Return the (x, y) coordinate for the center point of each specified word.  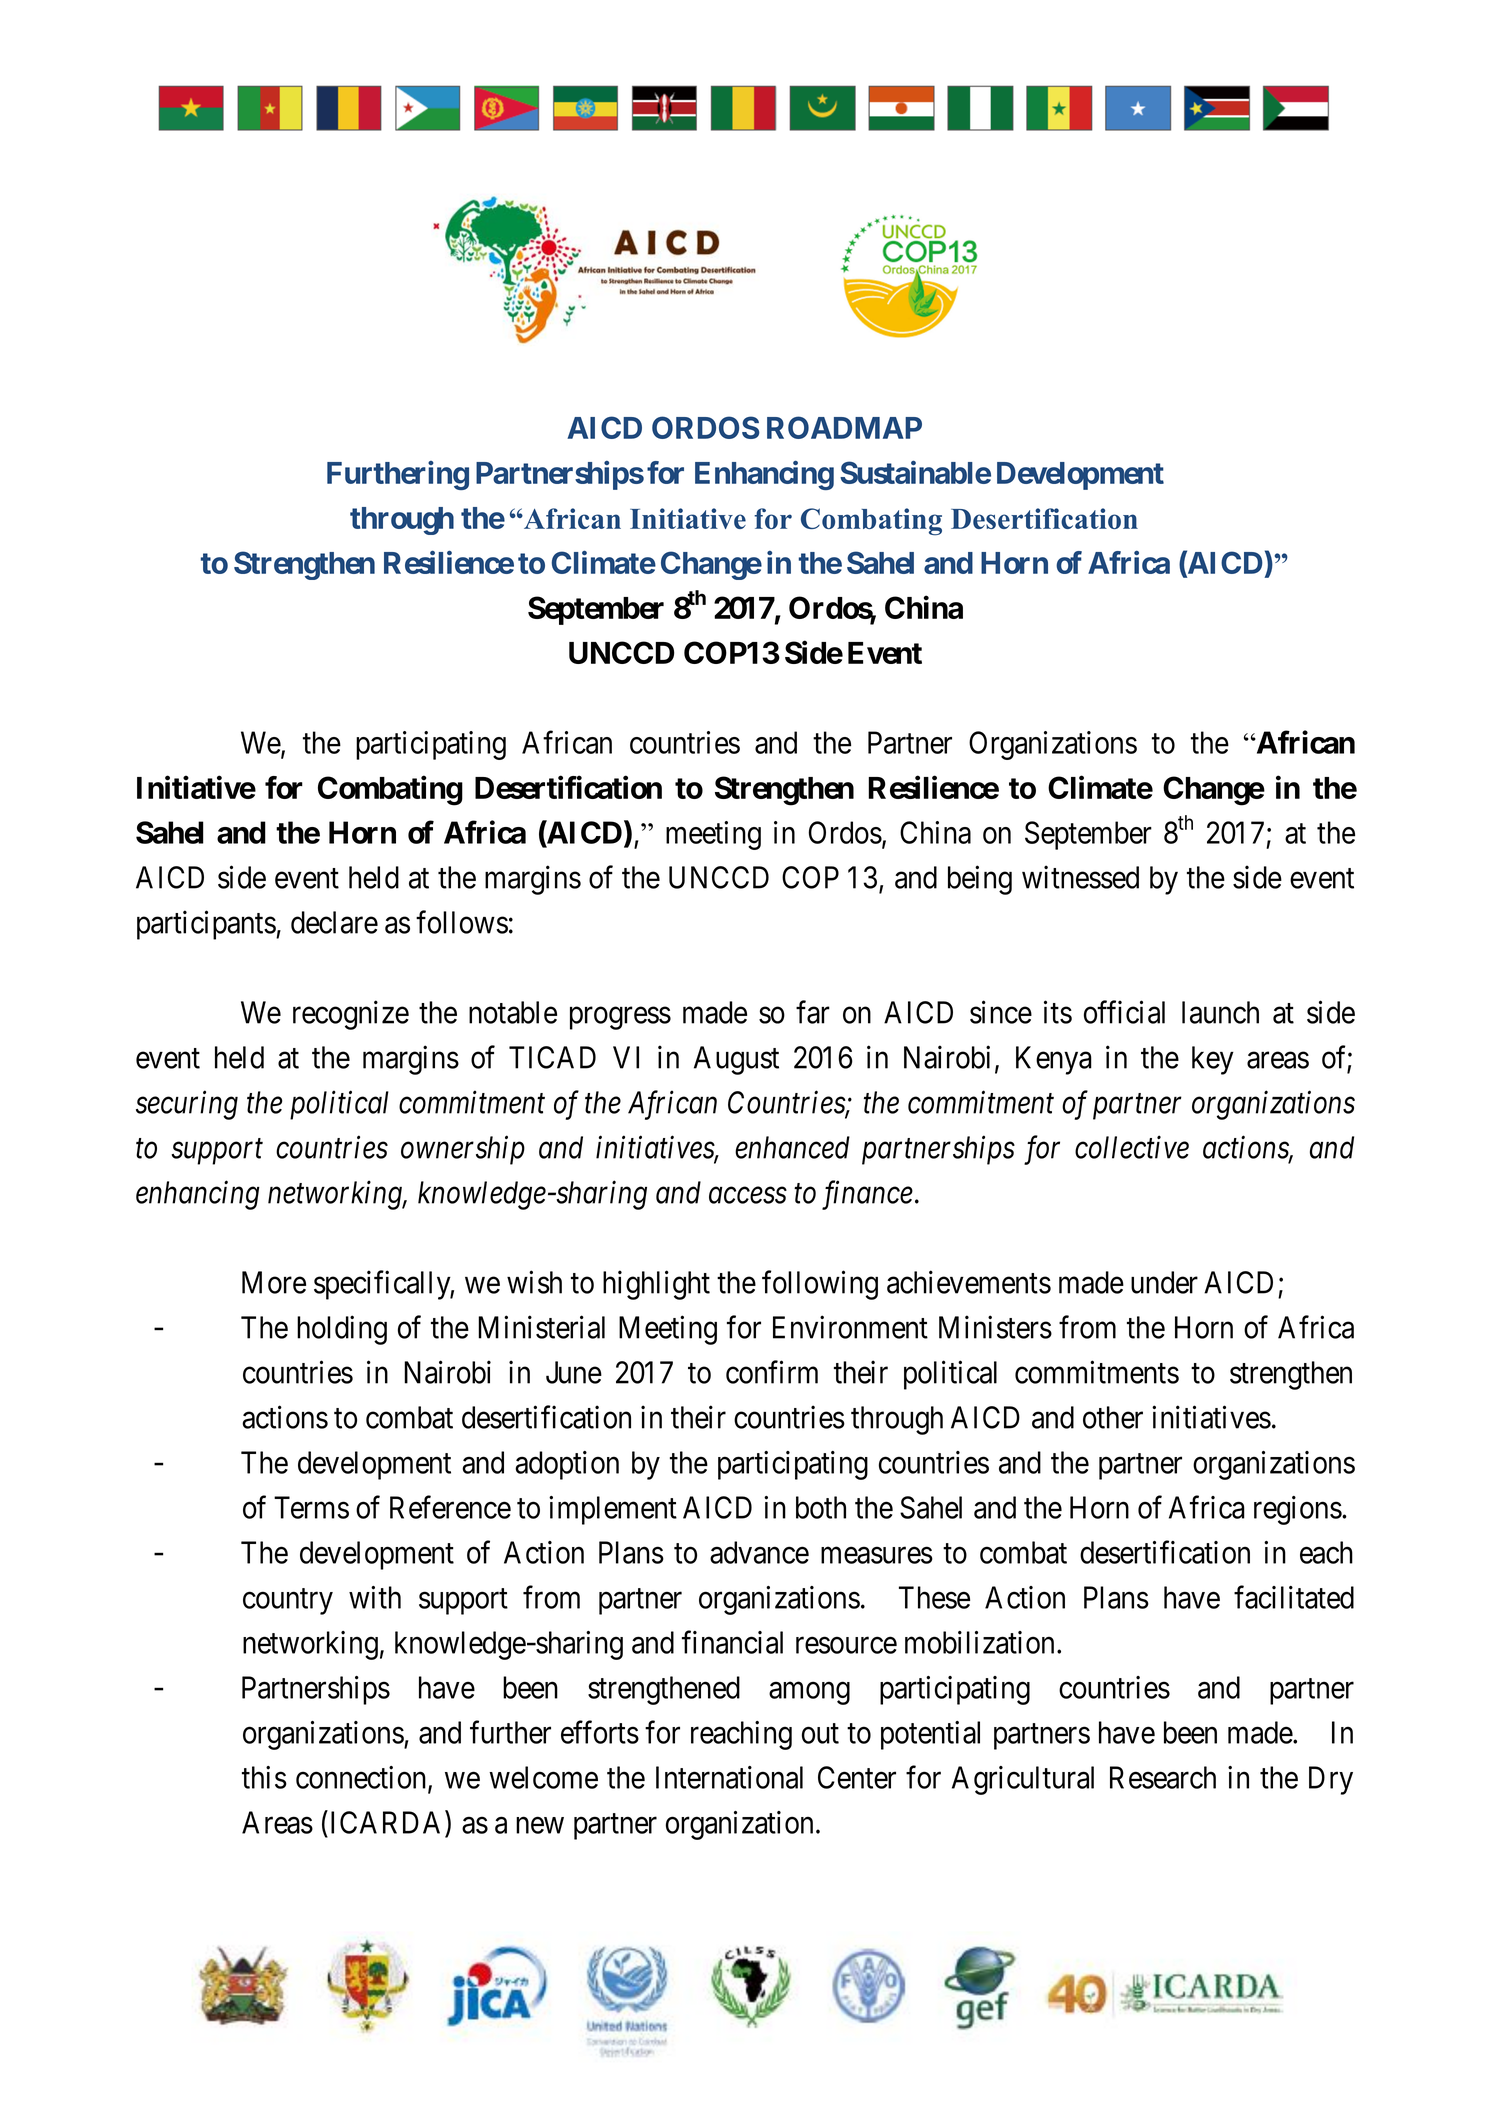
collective (1132, 1147)
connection (361, 1777)
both (821, 1507)
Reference (450, 1507)
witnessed (1080, 877)
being (980, 880)
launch (1220, 1012)
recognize (351, 1015)
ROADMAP (844, 427)
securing (187, 1105)
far (813, 1012)
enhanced (792, 1147)
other (1113, 1417)
